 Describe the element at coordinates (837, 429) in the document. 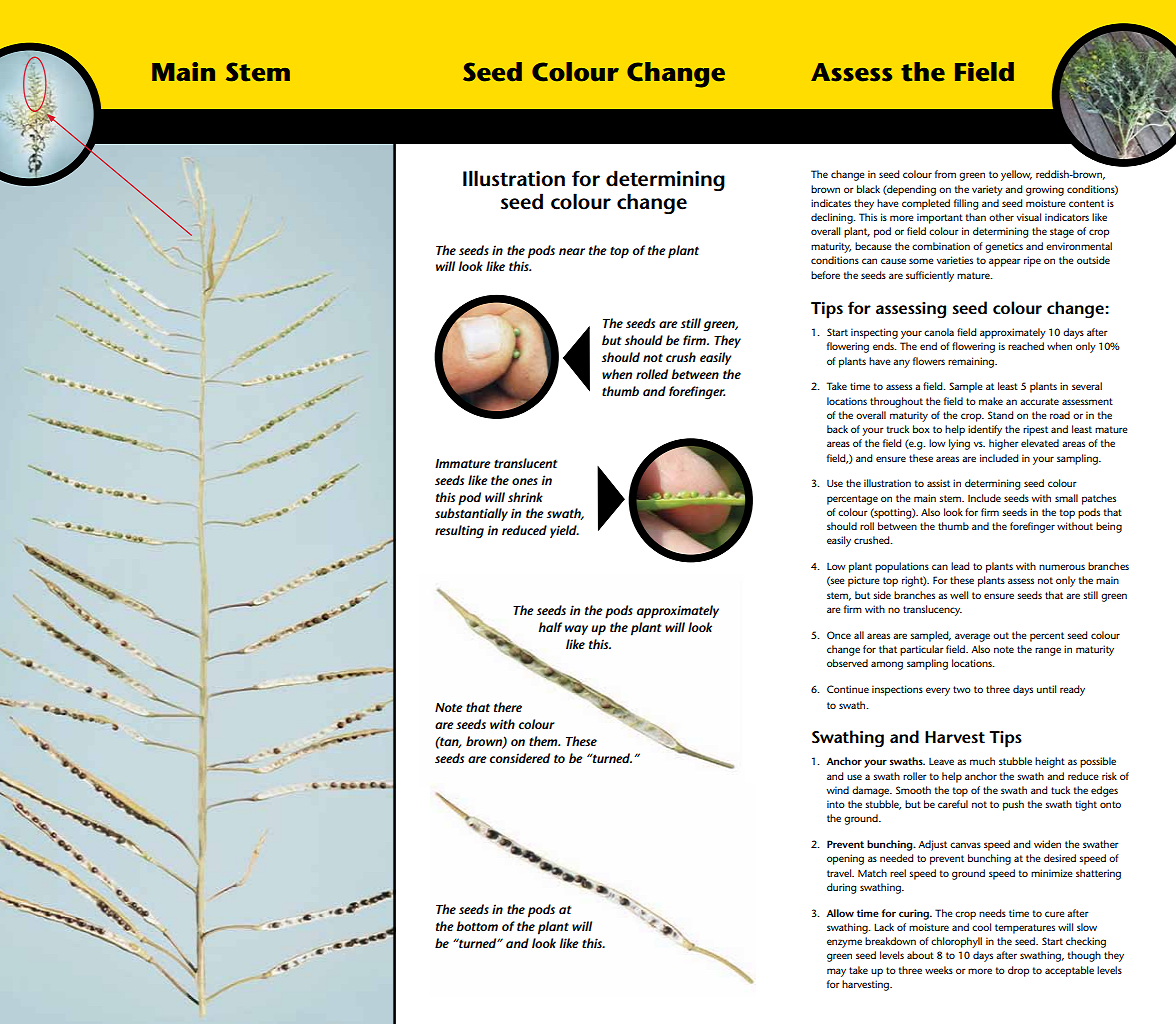

I see `back` at that location.
